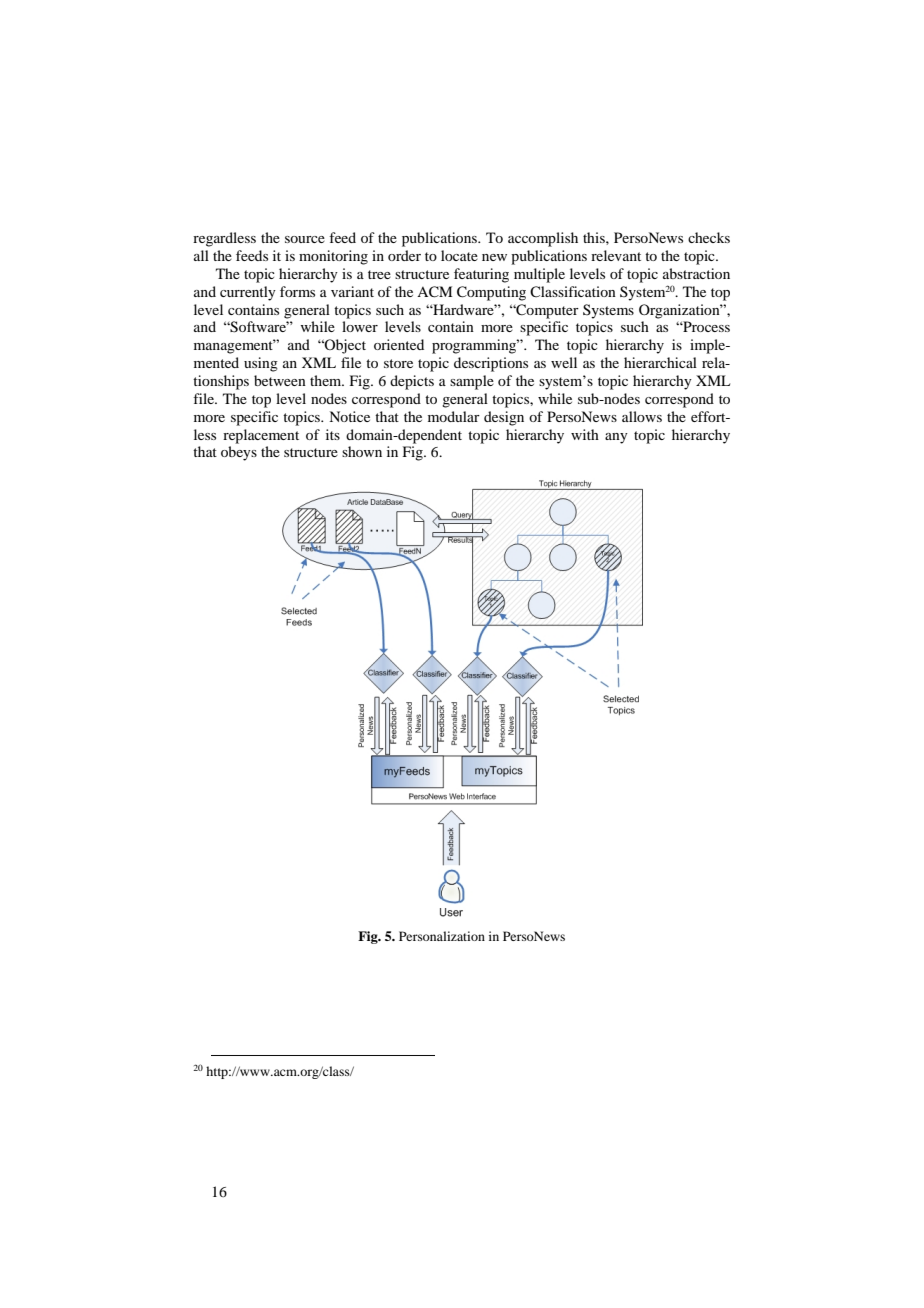 This screenshot has width=924, height=1308. What do you see at coordinates (362, 451) in the screenshot?
I see `shown` at bounding box center [362, 451].
